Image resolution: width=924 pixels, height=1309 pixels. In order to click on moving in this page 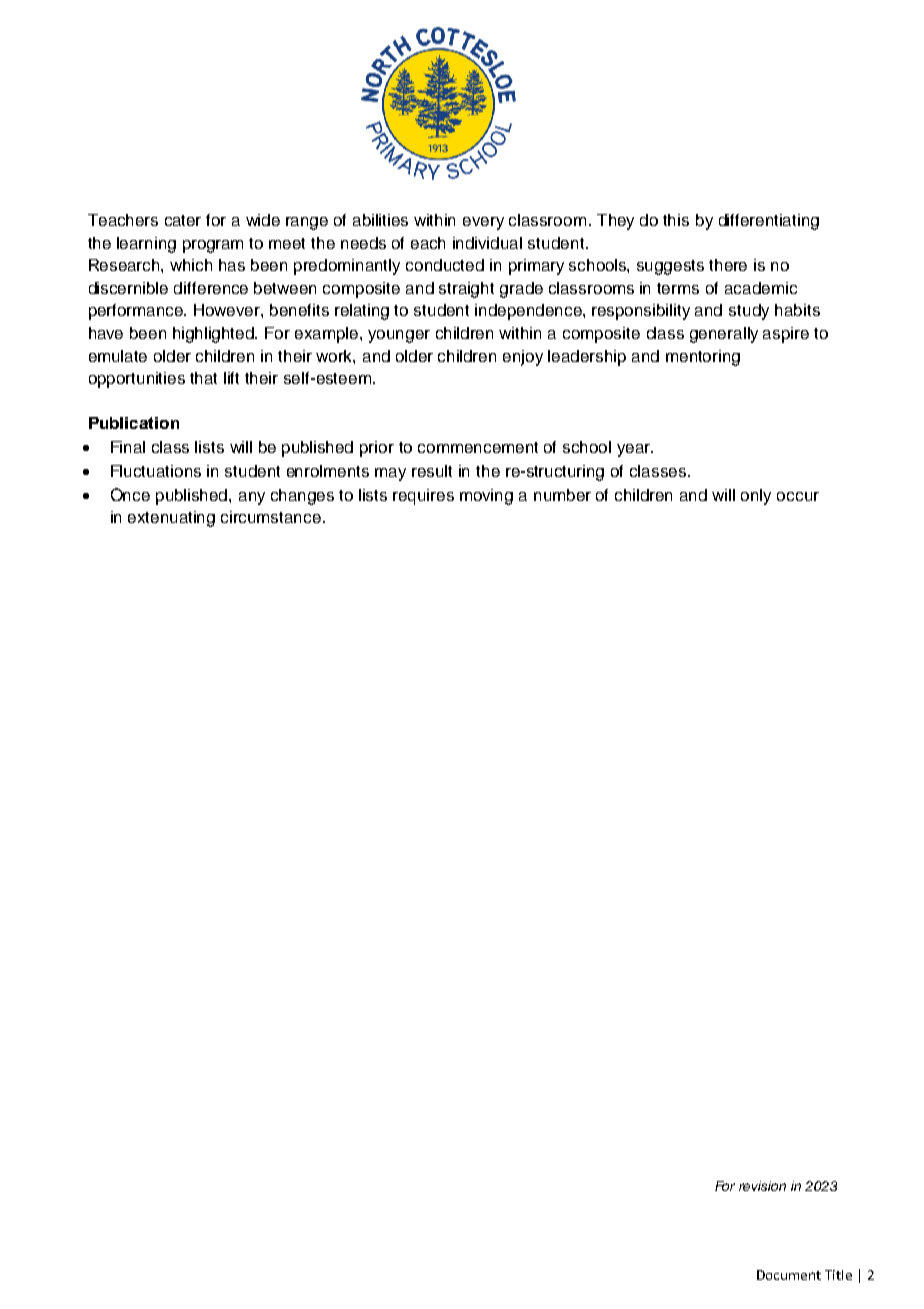, I will do `click(486, 497)`.
